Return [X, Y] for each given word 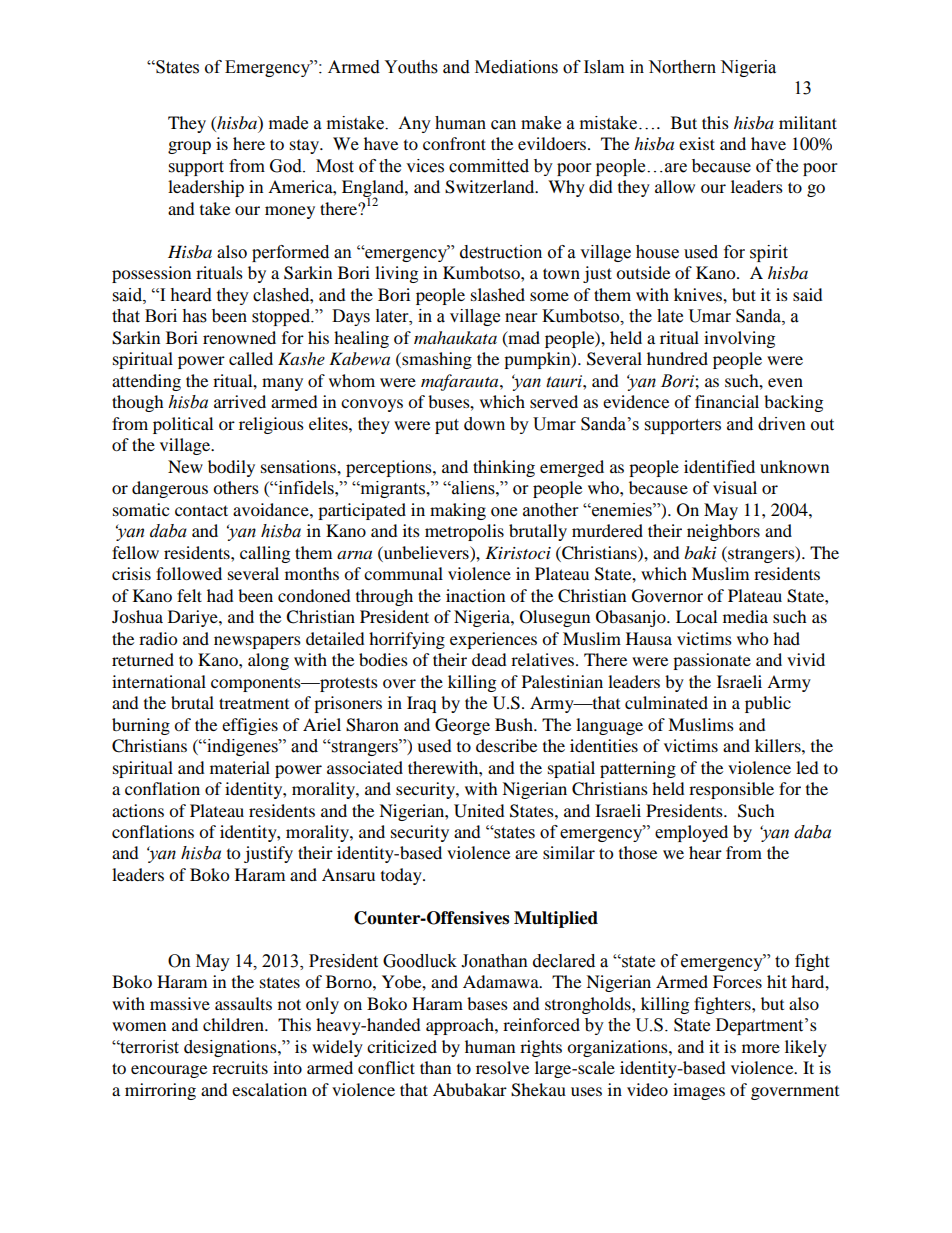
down [484, 424]
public [768, 704]
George [462, 726]
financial [727, 401]
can [503, 125]
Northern [682, 67]
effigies [250, 726]
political [183, 425]
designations [231, 1048]
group [189, 147]
